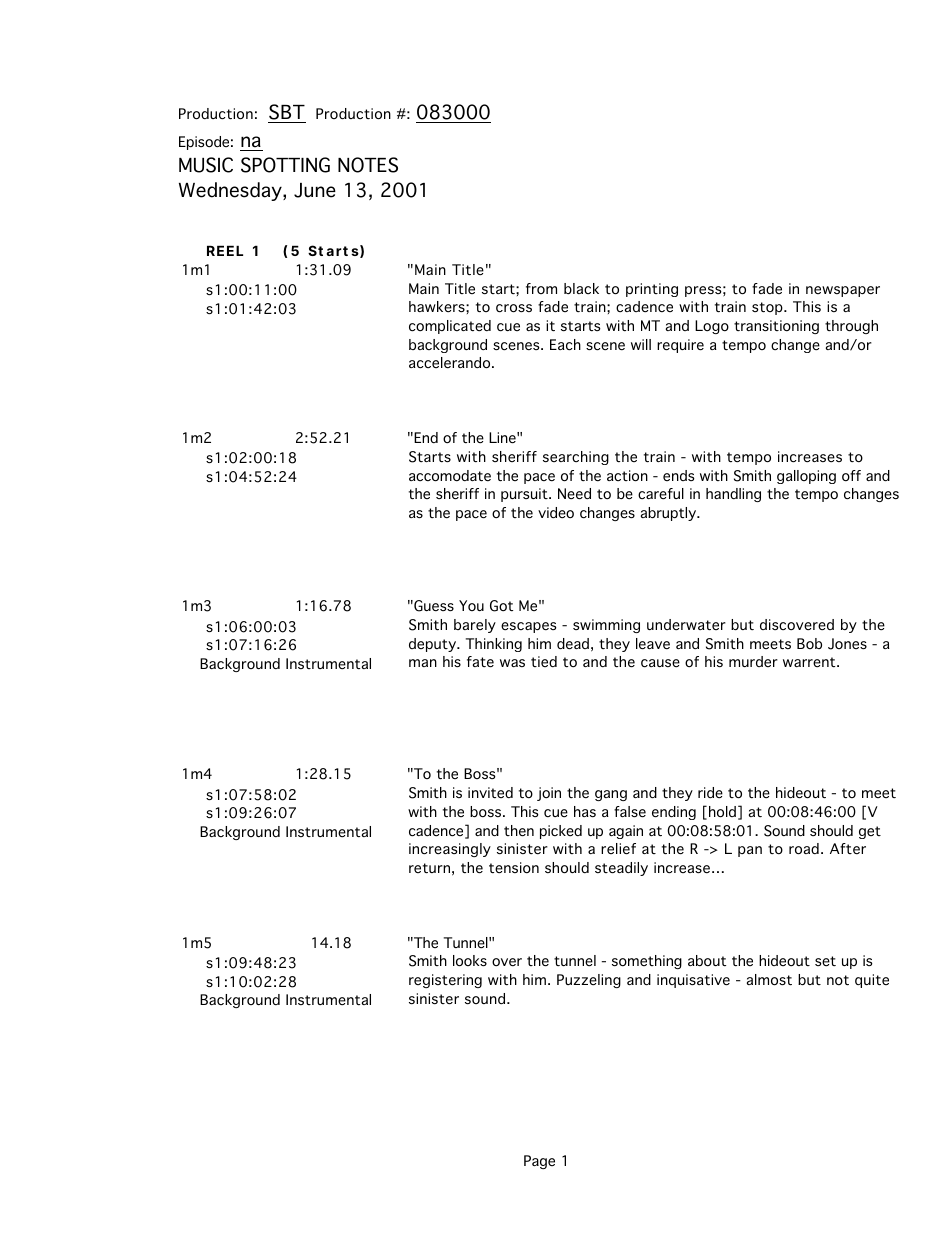 This document has width=952, height=1233. Describe the element at coordinates (843, 291) in the document. I see `newspaper` at that location.
